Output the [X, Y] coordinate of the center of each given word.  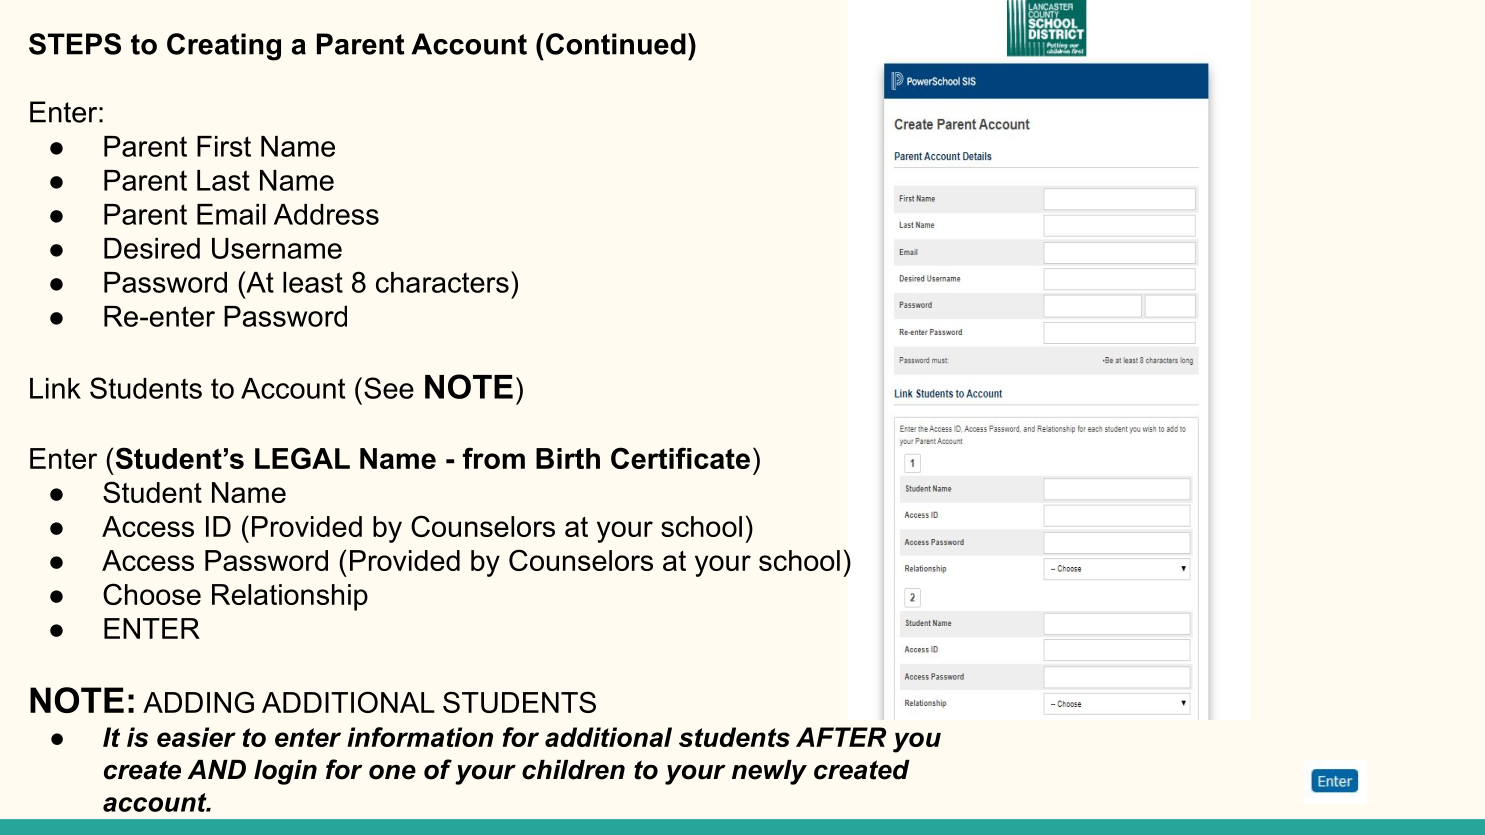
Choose [152, 594]
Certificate [680, 458]
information [420, 737]
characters [442, 282]
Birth [568, 458]
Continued [616, 44]
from [494, 458]
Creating [224, 47]
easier [196, 737]
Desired [152, 248]
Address [326, 214]
